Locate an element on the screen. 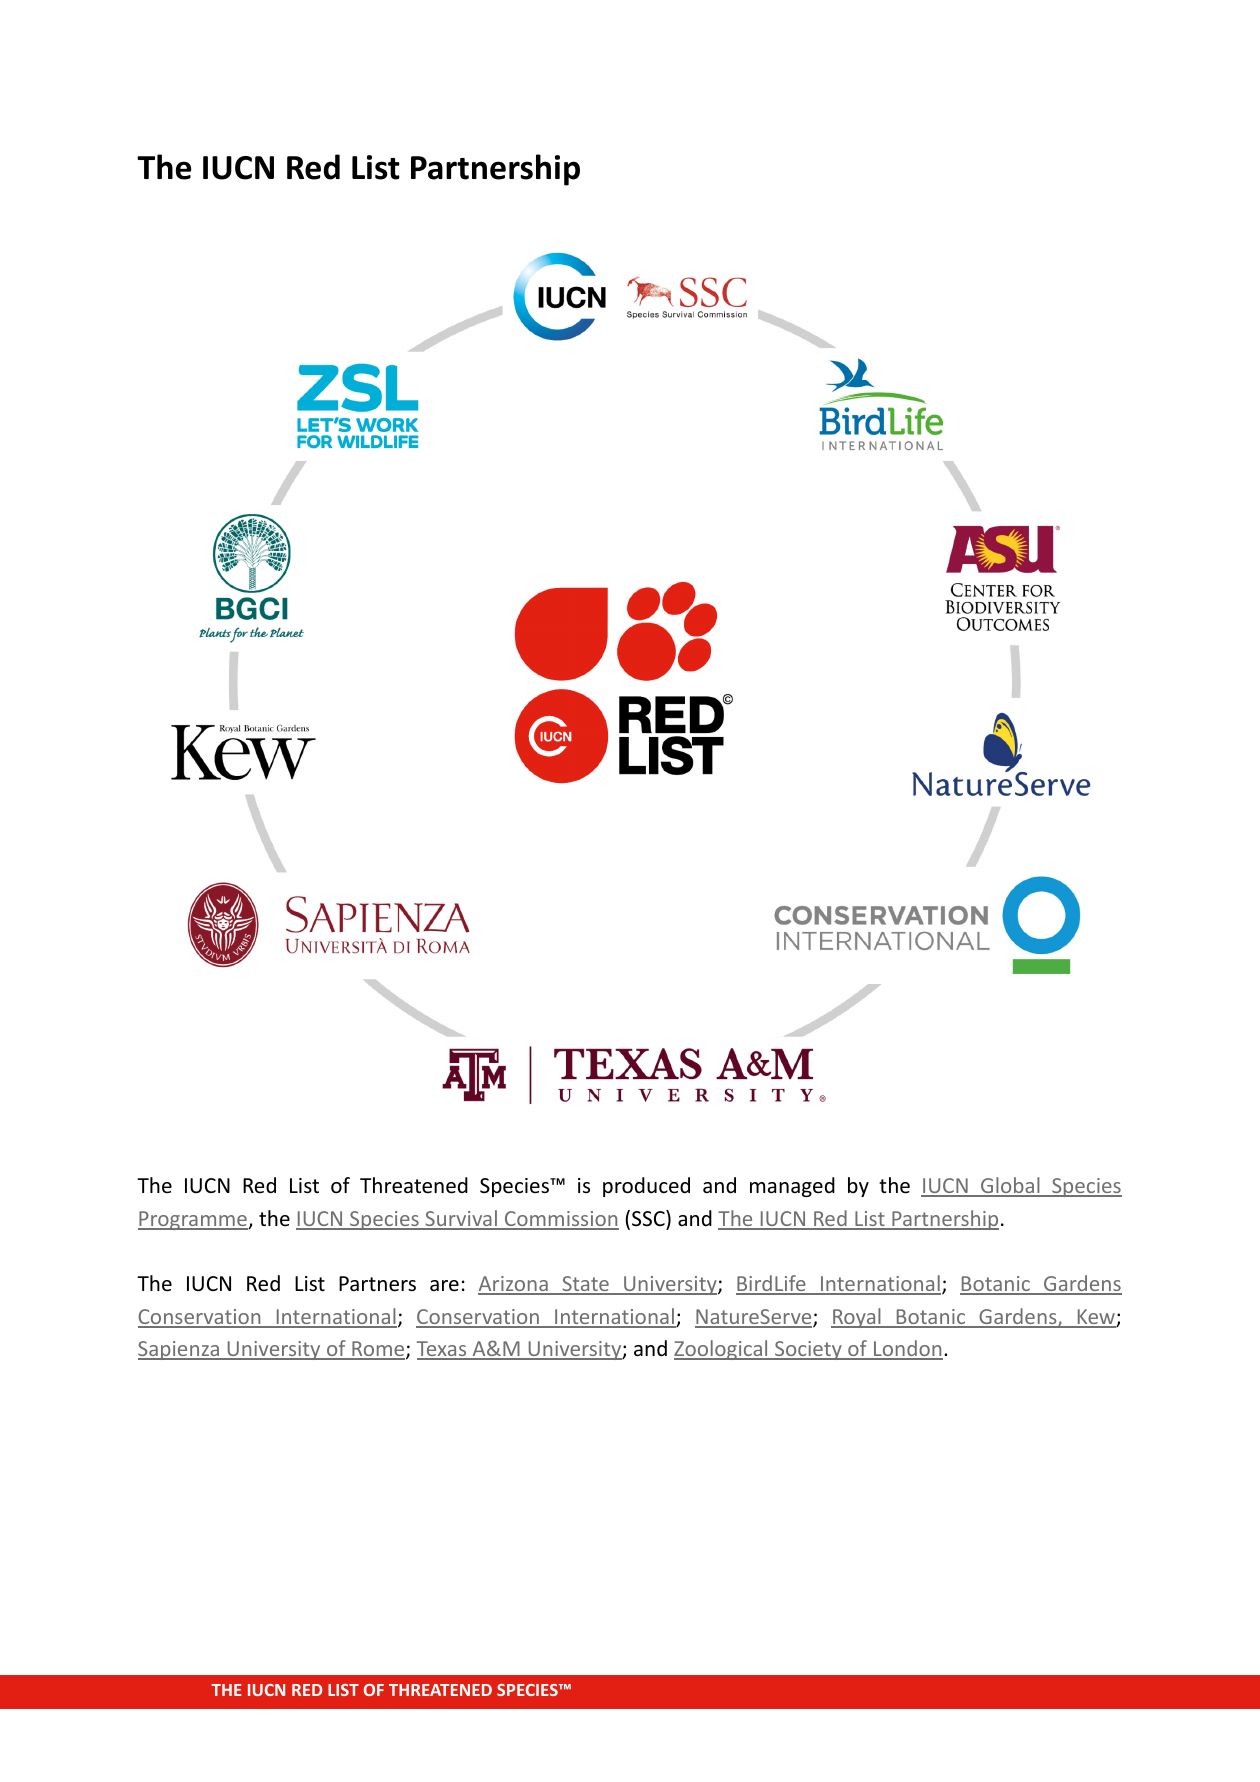 The width and height of the screenshot is (1260, 1782). Kew is located at coordinates (1096, 1318).
